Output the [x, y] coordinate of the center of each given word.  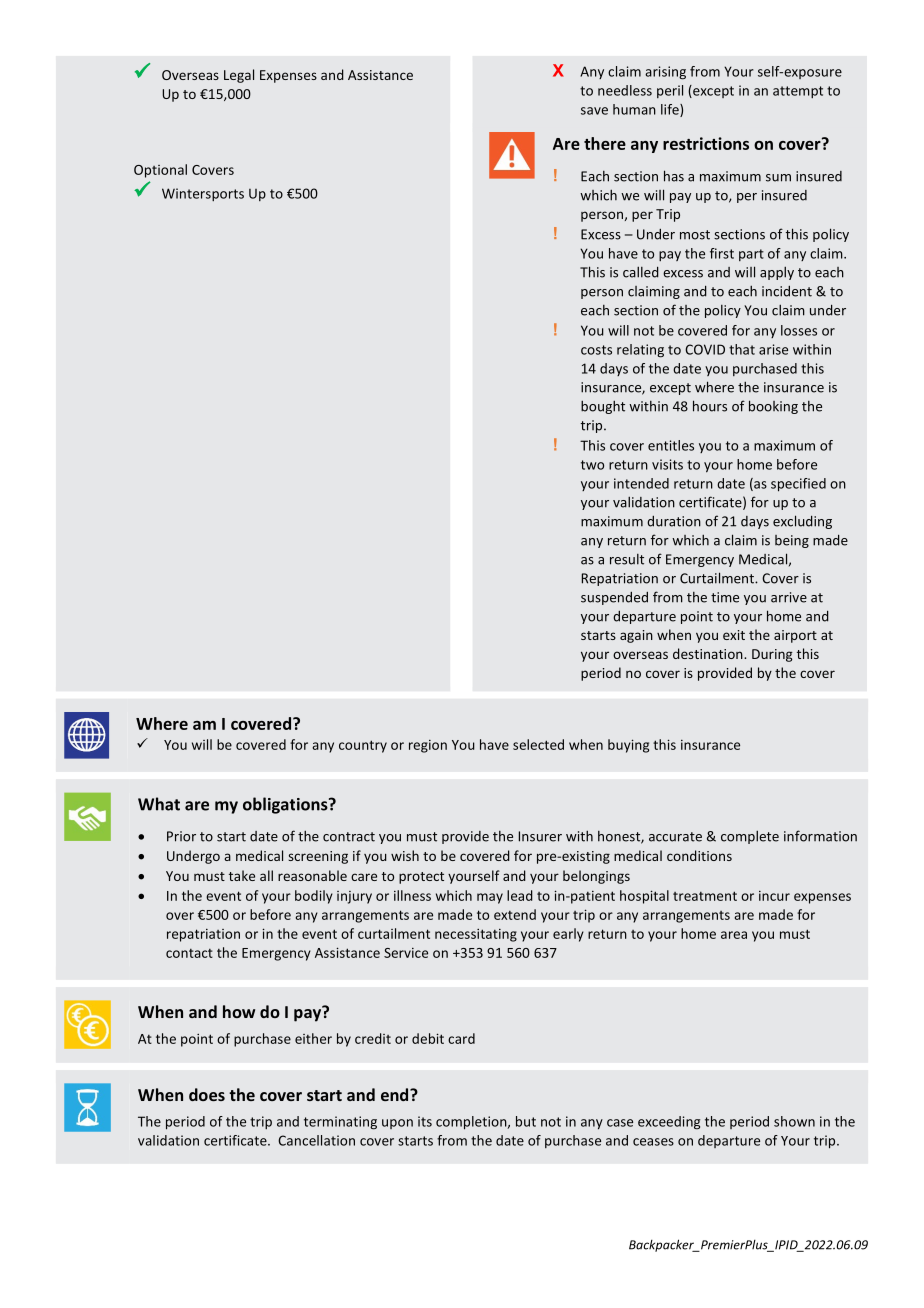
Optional [160, 171]
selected [538, 744]
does [207, 1094]
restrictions [706, 143]
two [592, 465]
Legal [239, 76]
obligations [286, 805]
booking [773, 407]
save [594, 111]
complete [750, 837]
